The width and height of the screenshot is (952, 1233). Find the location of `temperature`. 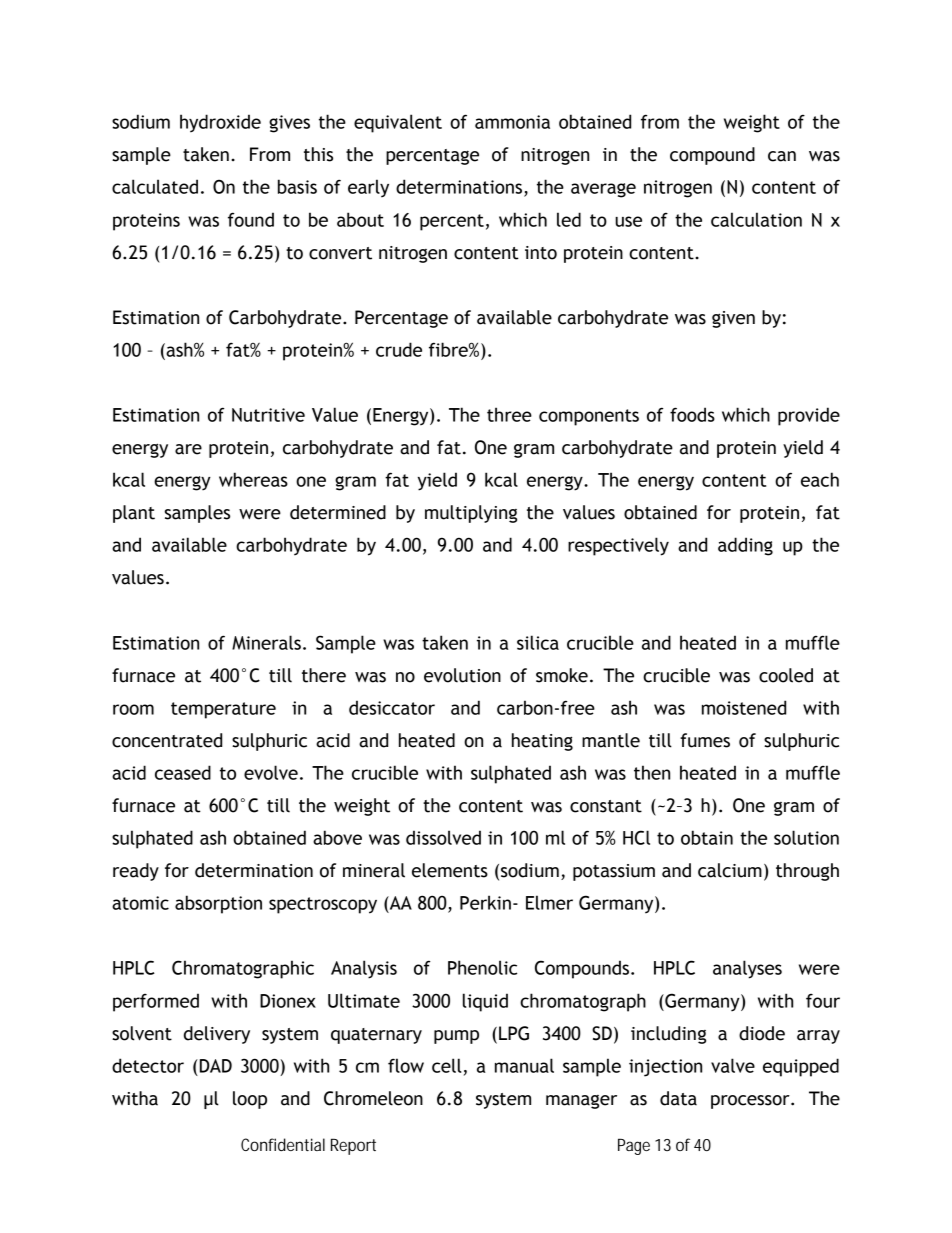

temperature is located at coordinates (223, 710).
